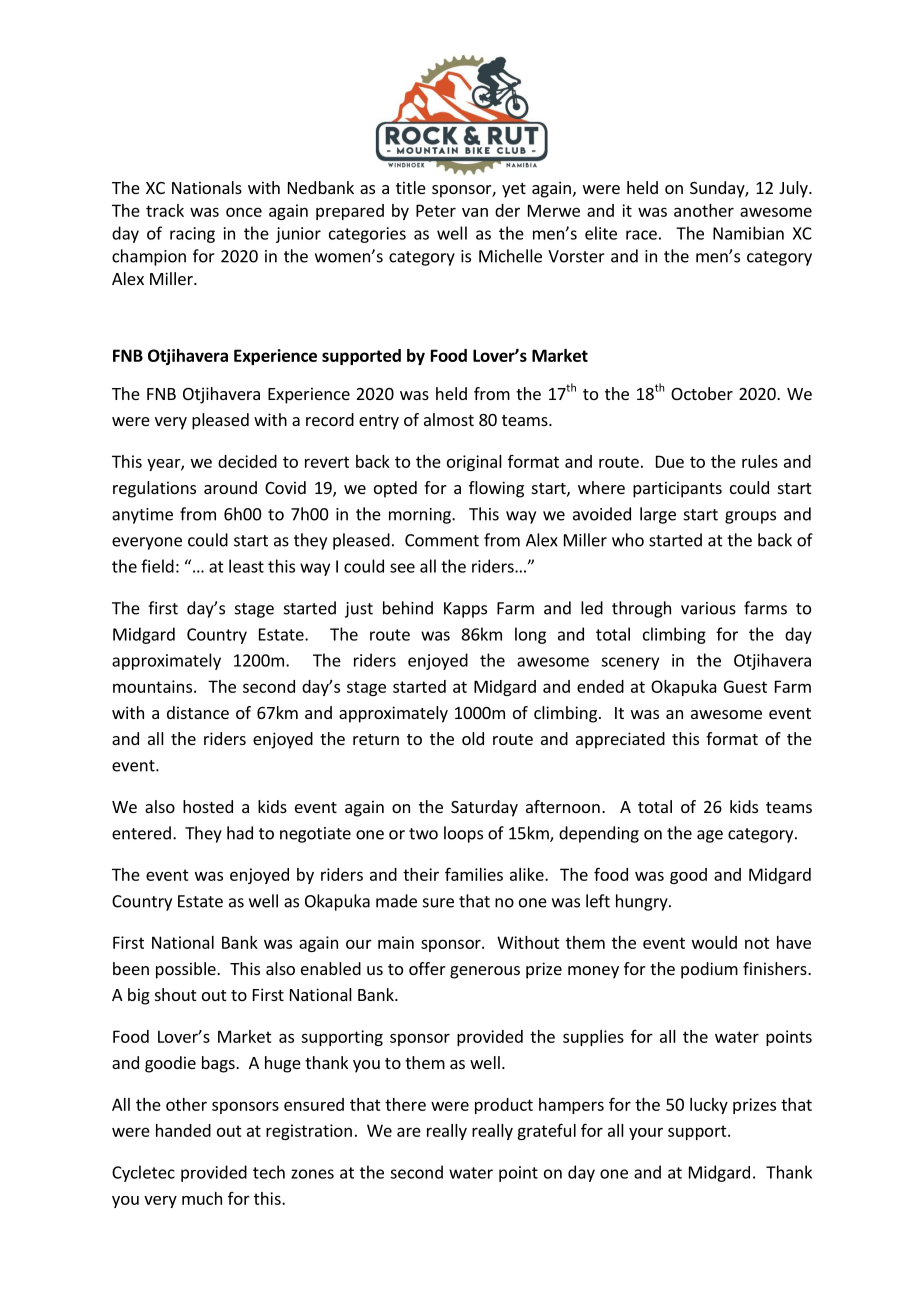 The image size is (924, 1308). What do you see at coordinates (198, 712) in the page?
I see `distance` at bounding box center [198, 712].
